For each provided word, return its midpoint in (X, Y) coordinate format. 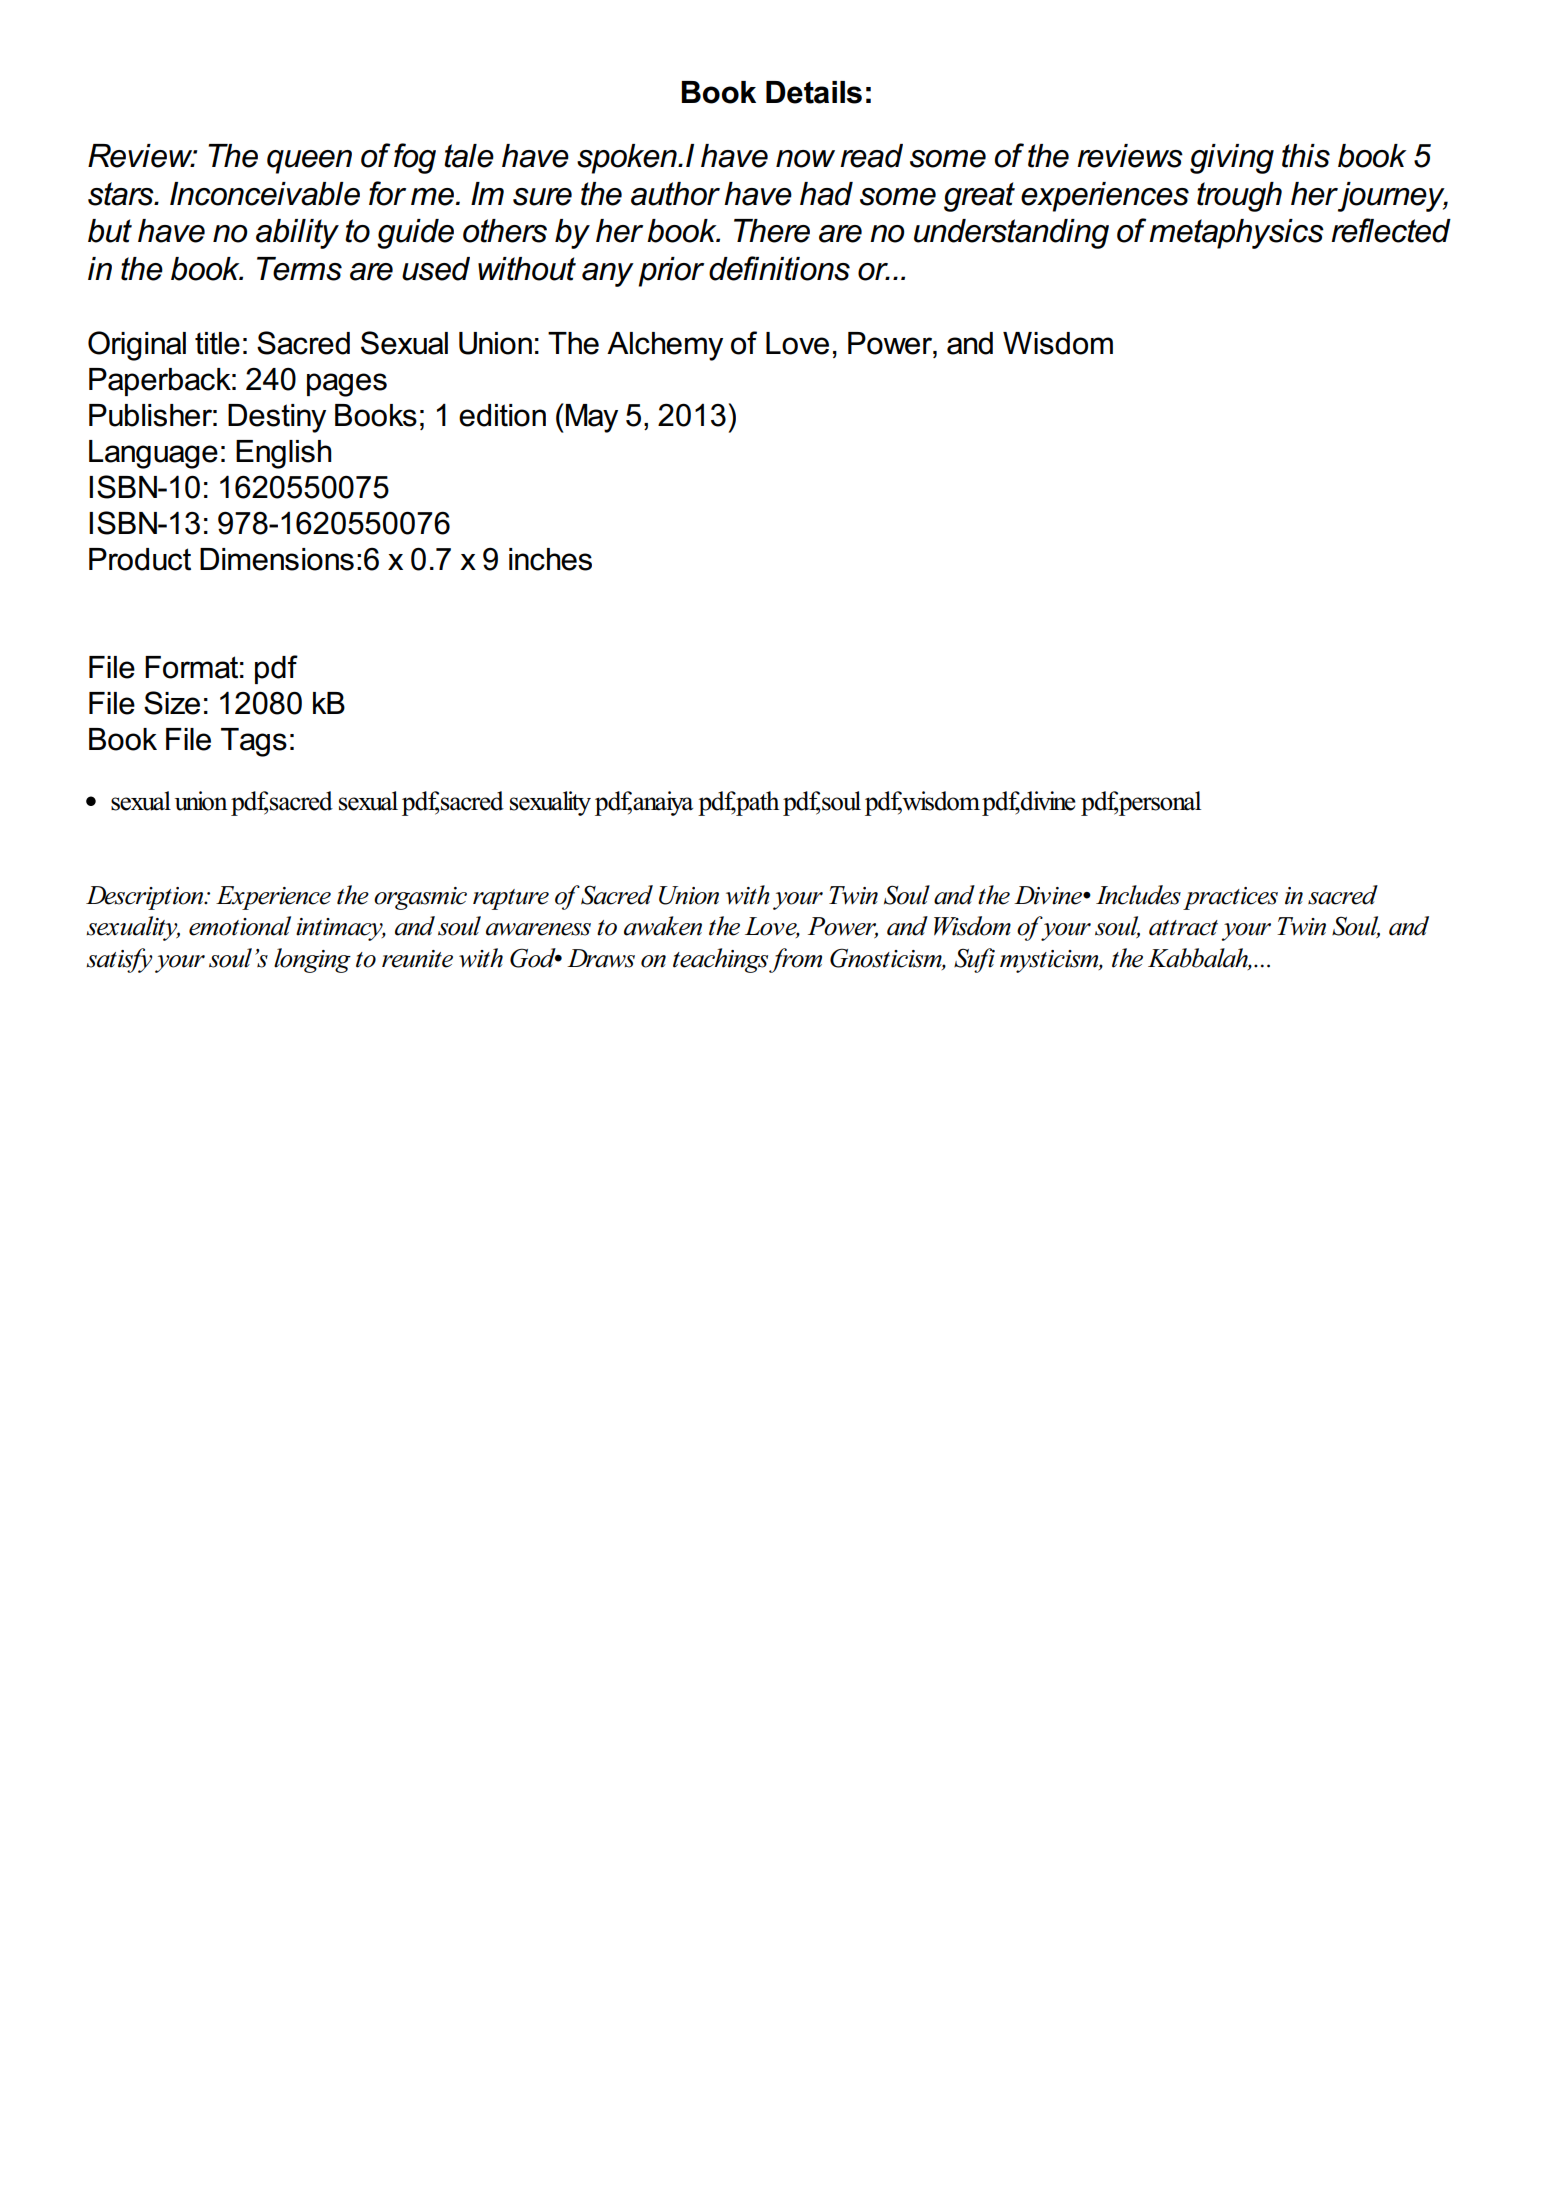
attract (1183, 928)
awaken (663, 926)
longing (312, 960)
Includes (1138, 895)
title (217, 343)
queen (309, 162)
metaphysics (1236, 234)
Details (814, 92)
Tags (254, 742)
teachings (720, 960)
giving (1232, 159)
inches (550, 559)
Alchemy (665, 346)
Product (140, 559)
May (592, 418)
